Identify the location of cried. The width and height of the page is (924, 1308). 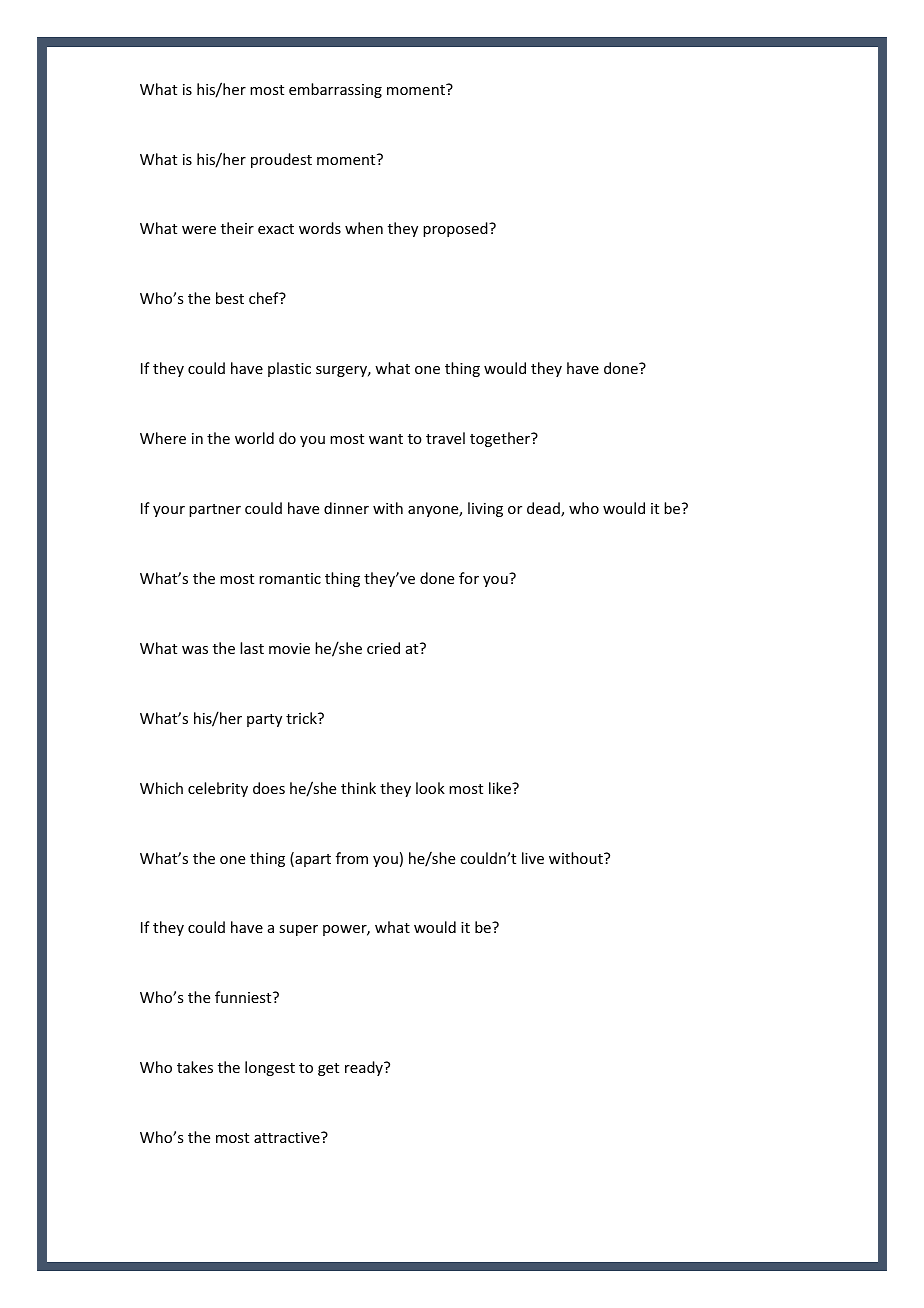
(383, 648).
